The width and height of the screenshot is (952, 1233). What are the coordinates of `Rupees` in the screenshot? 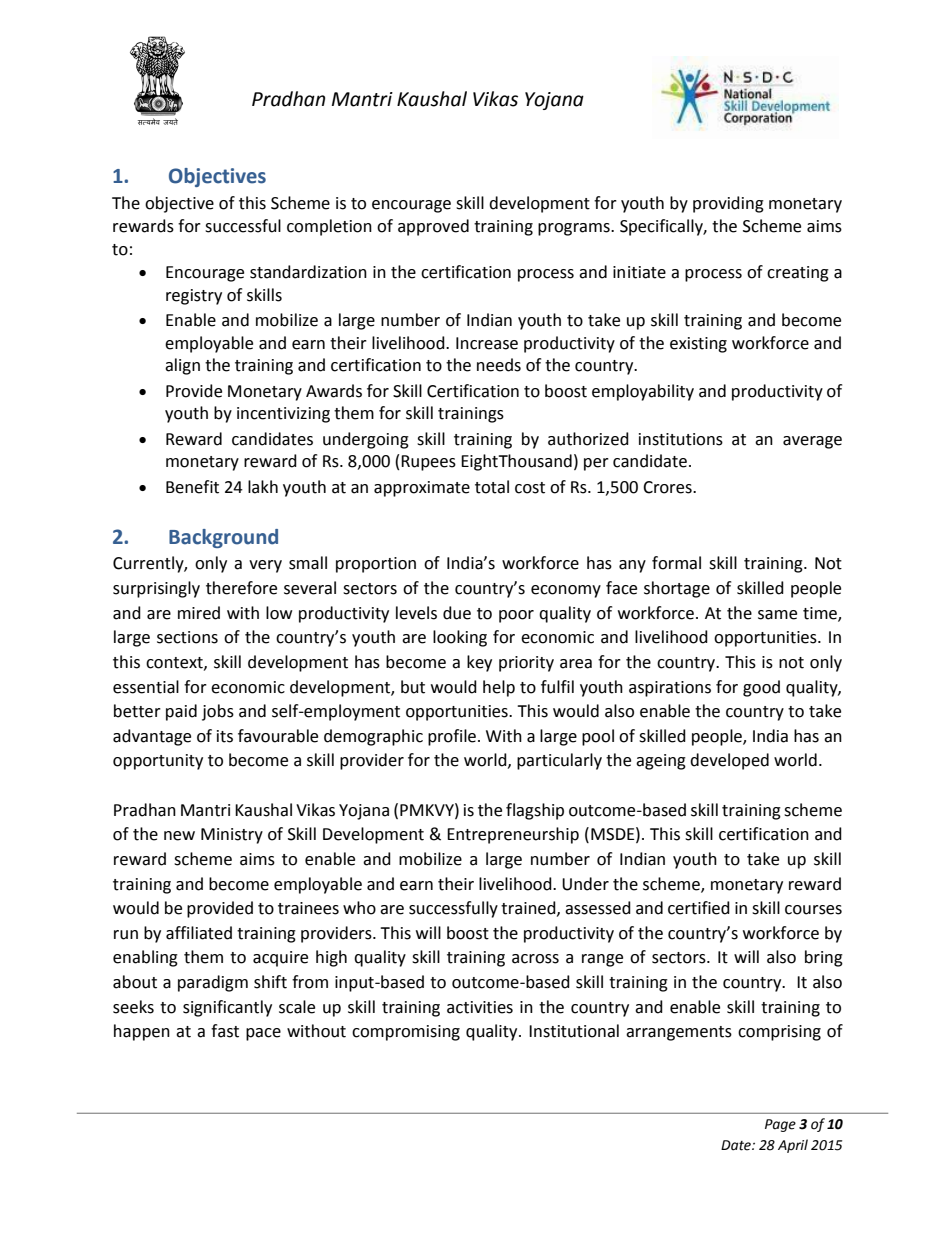 It's located at (428, 463).
